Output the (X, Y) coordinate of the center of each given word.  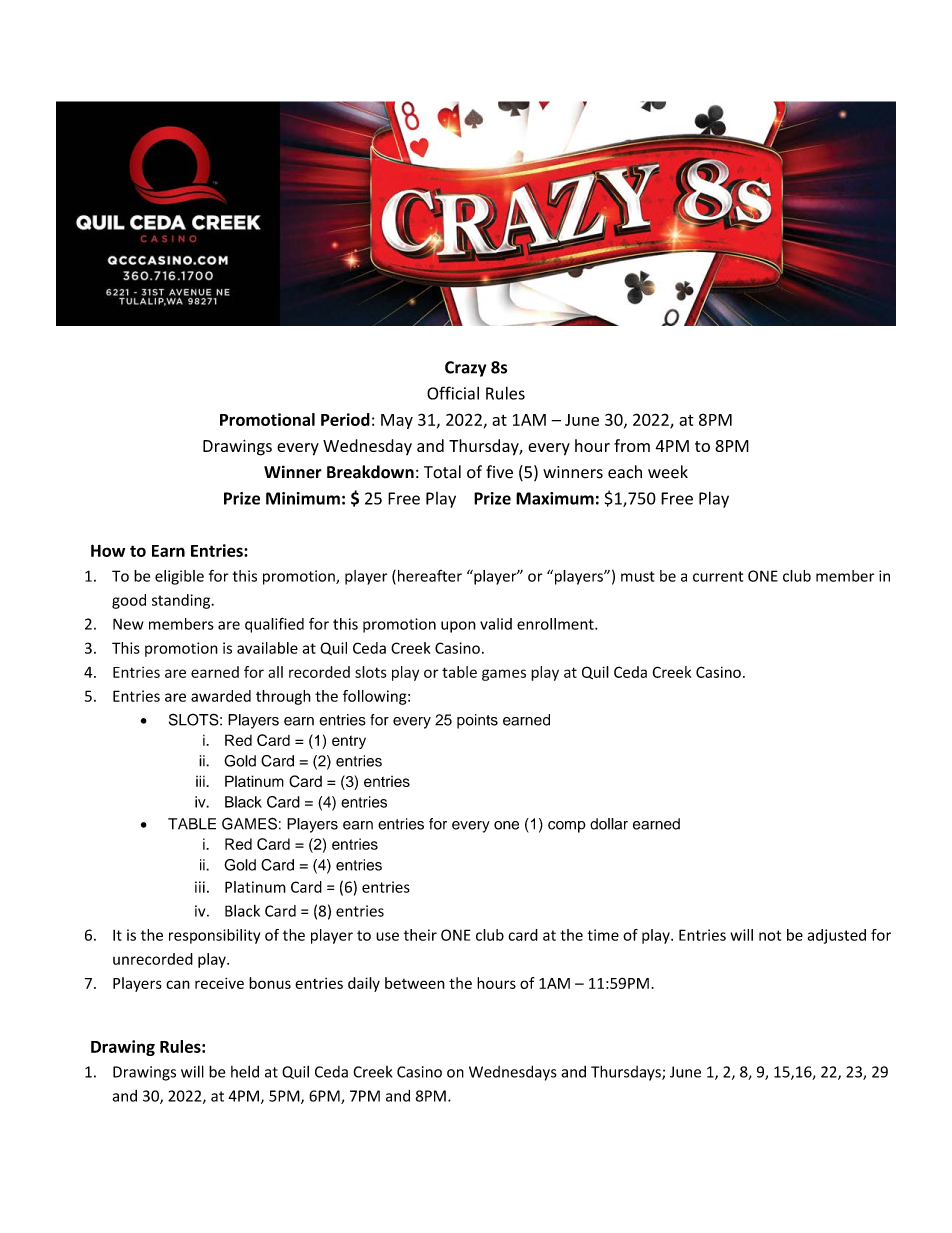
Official (453, 393)
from (632, 445)
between (415, 983)
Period (345, 419)
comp (567, 827)
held (245, 1071)
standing (182, 601)
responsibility (214, 936)
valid (496, 624)
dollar (609, 824)
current (718, 576)
